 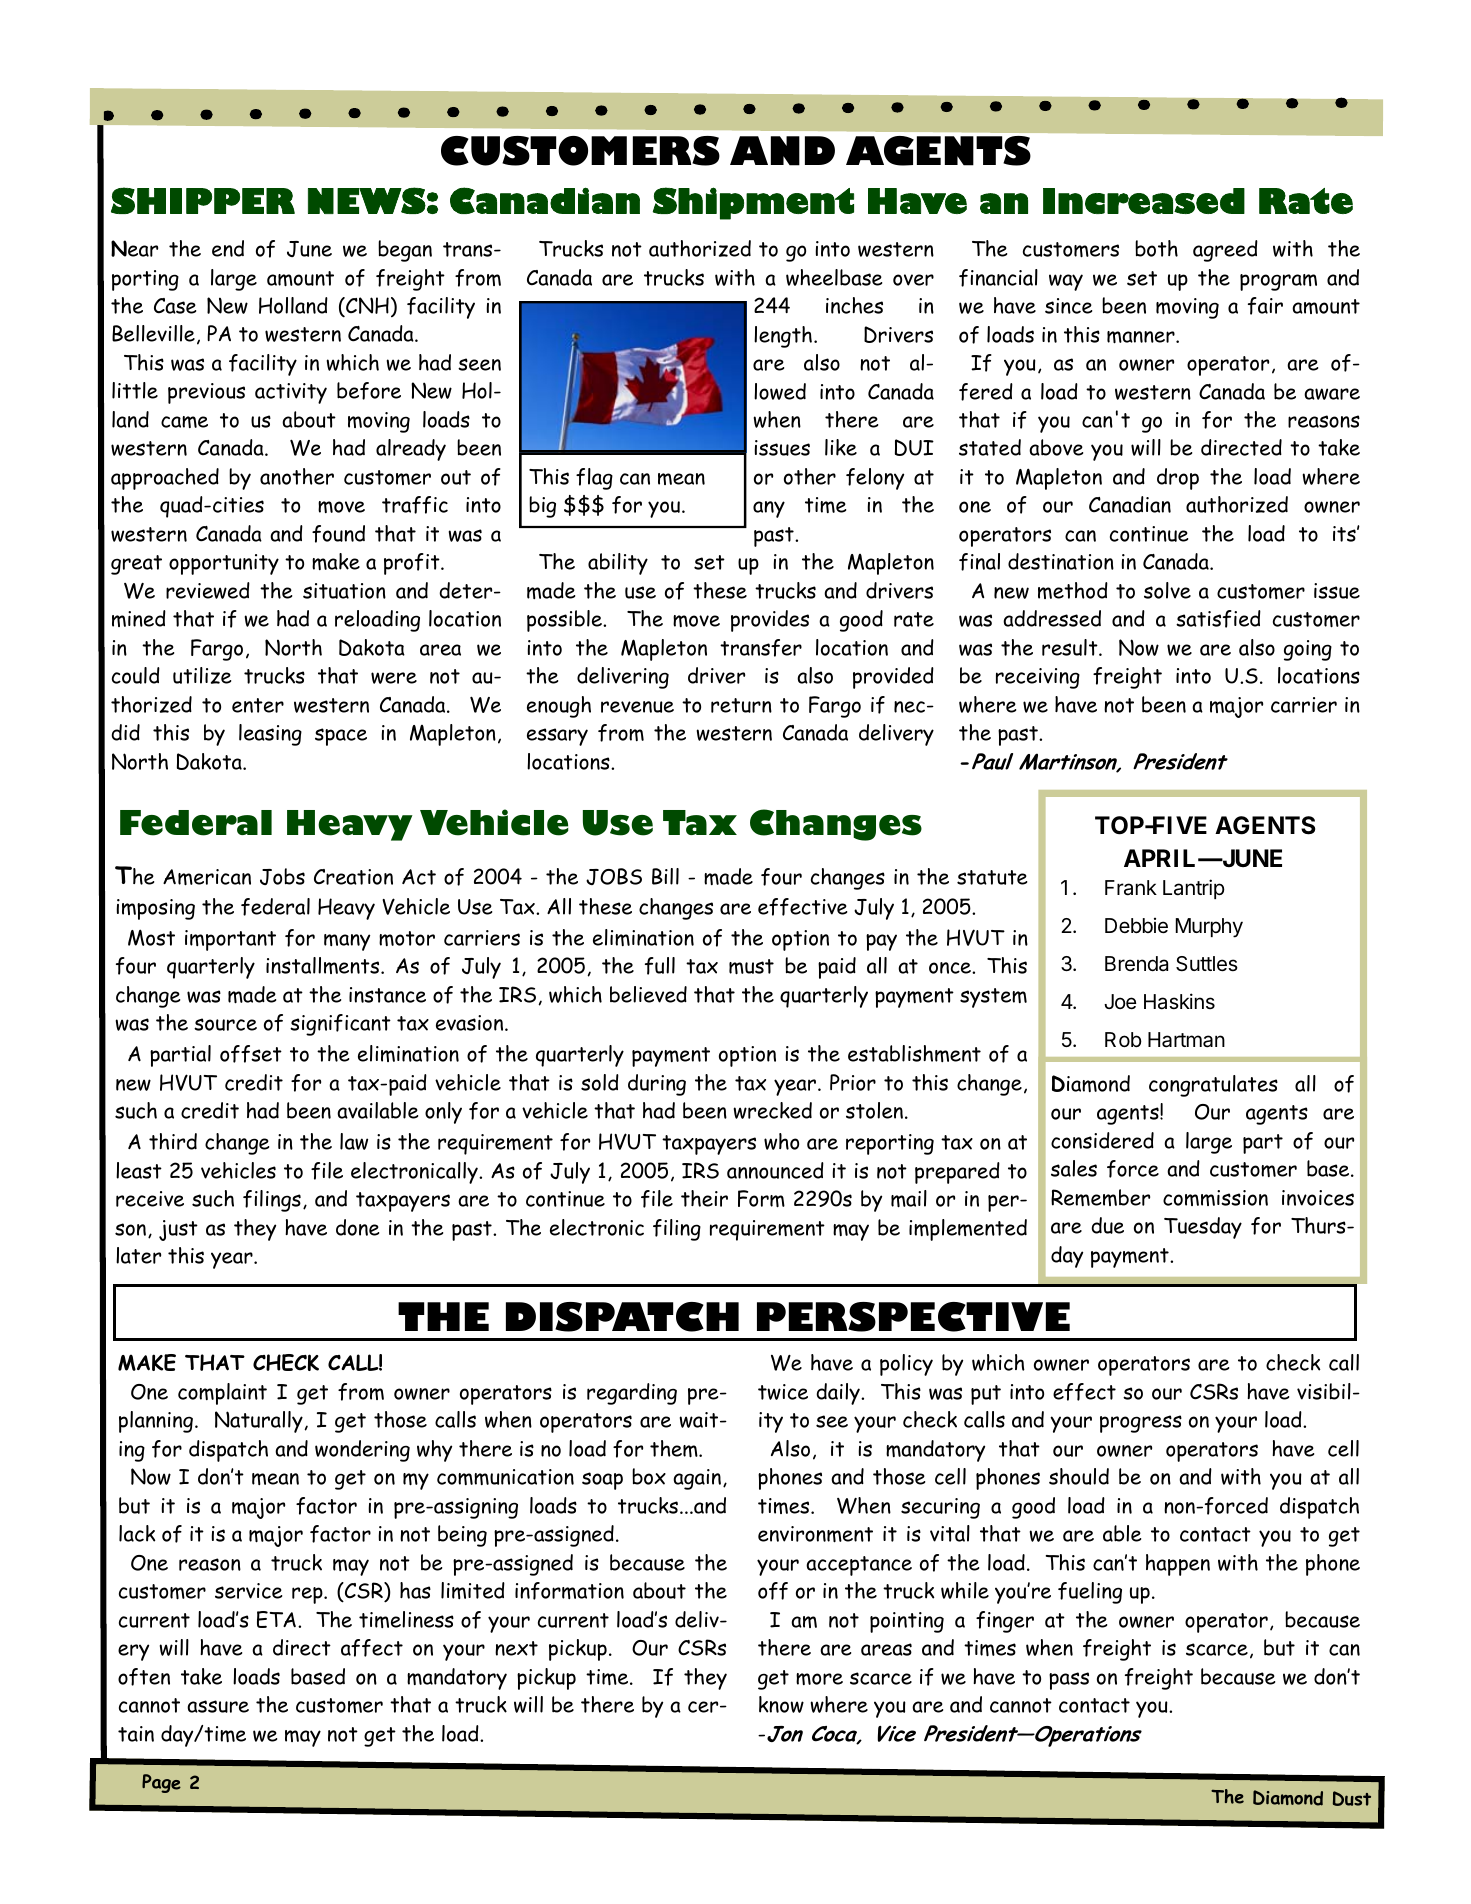 What do you see at coordinates (203, 200) in the image?
I see `SHIPPER` at bounding box center [203, 200].
